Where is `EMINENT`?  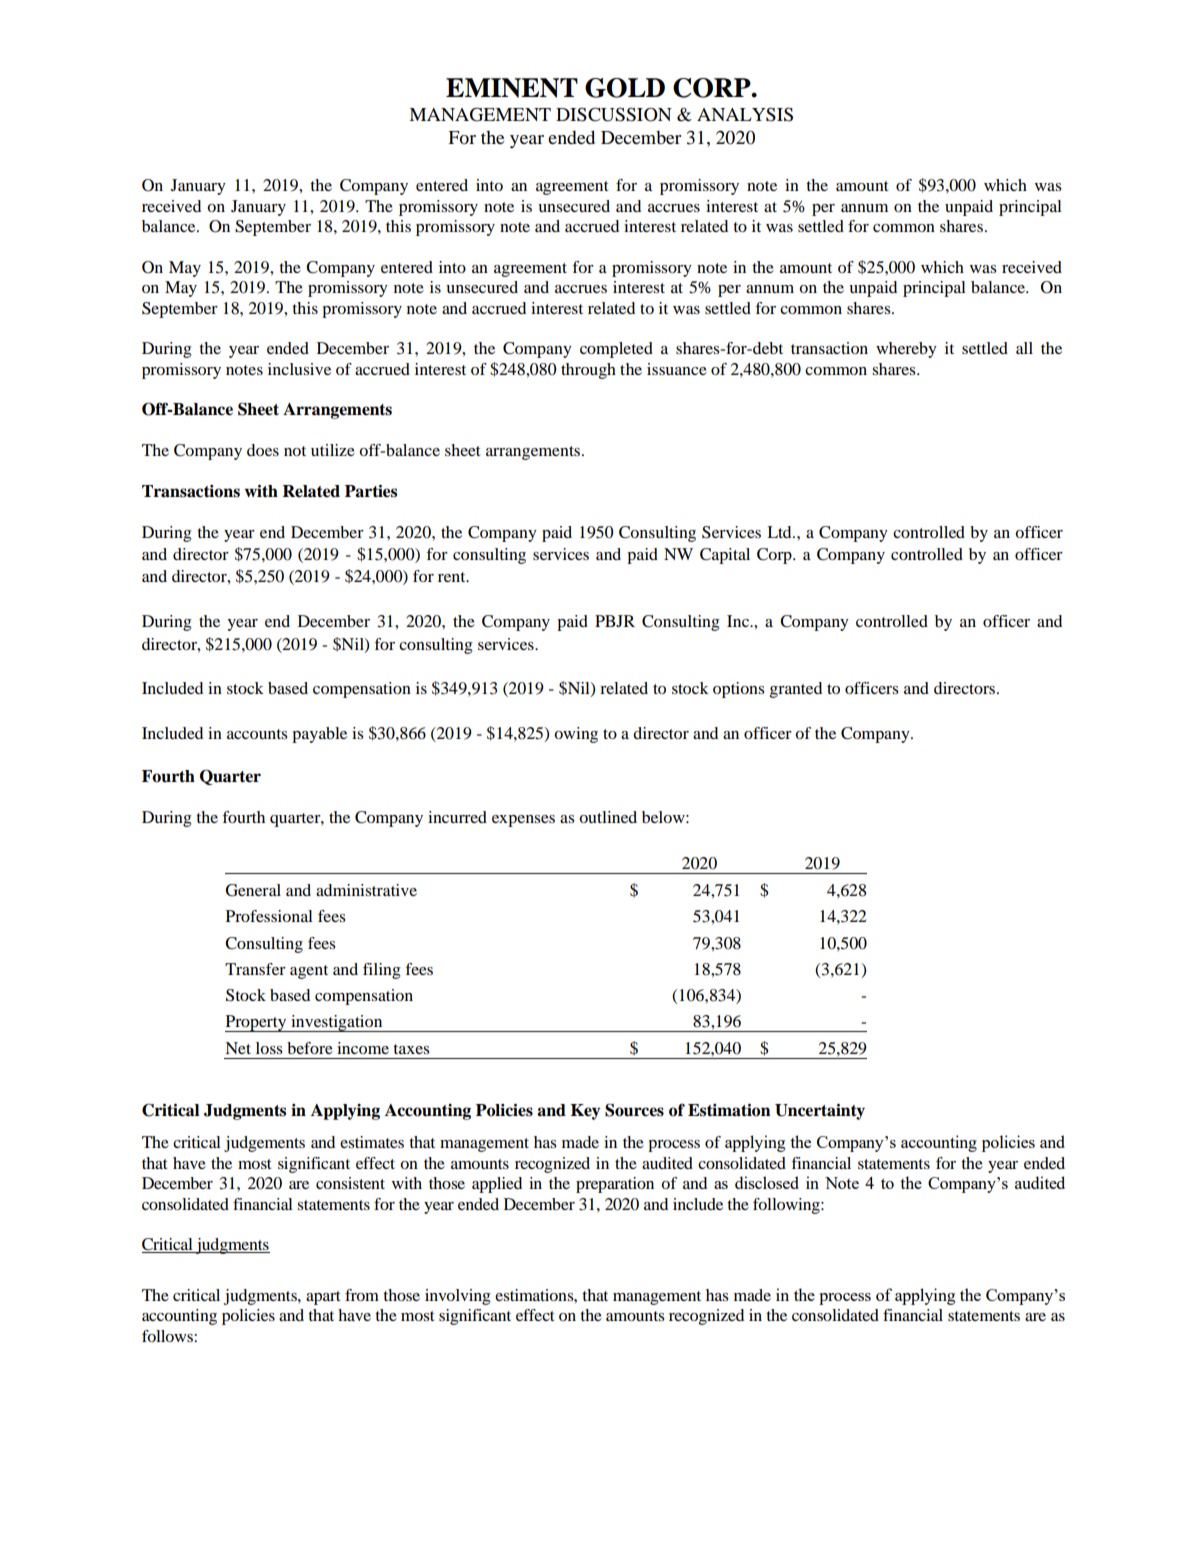
EMINENT is located at coordinates (512, 88).
